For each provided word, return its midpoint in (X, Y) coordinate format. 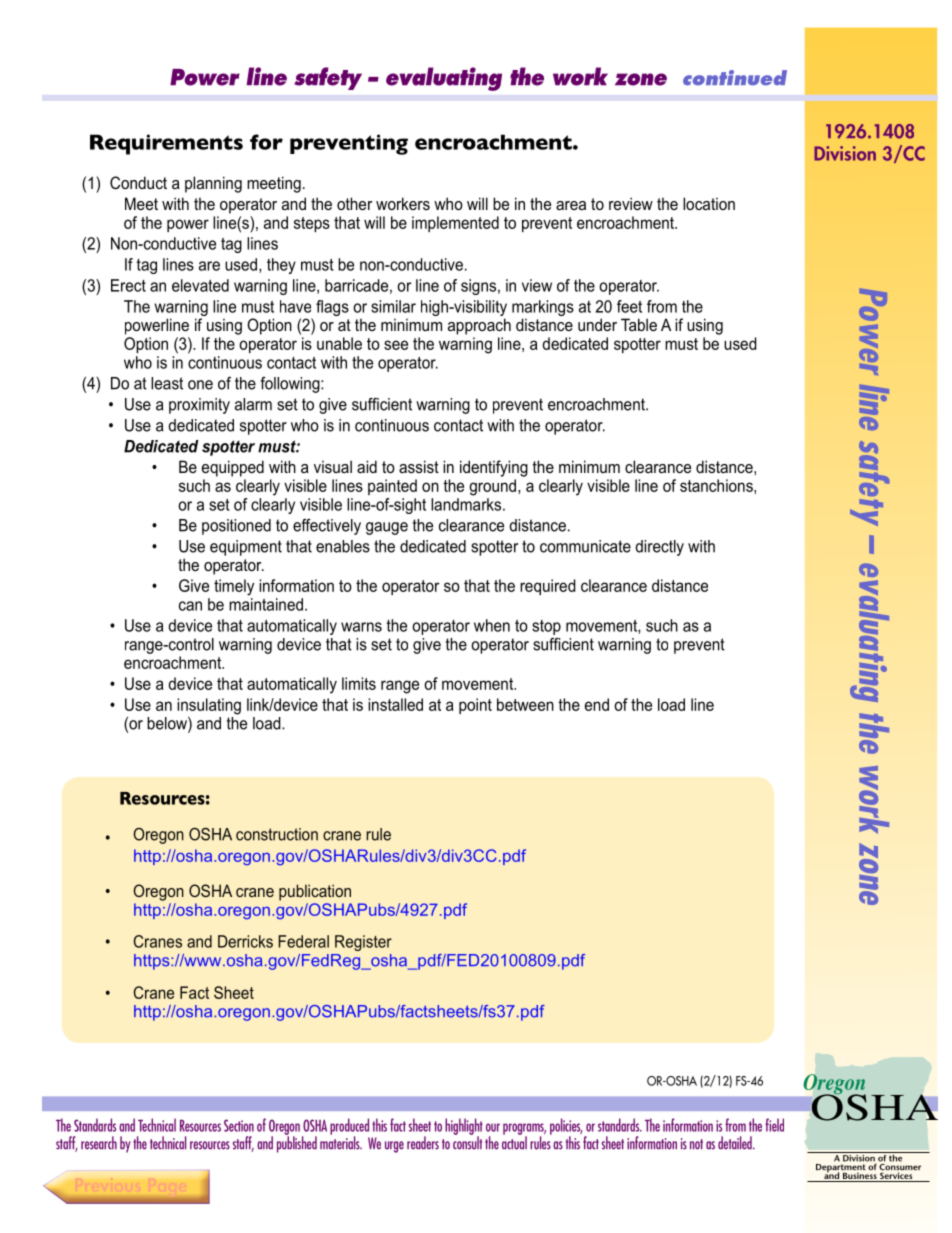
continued (735, 78)
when (492, 625)
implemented (455, 224)
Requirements (166, 144)
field (774, 1125)
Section (239, 1125)
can (190, 606)
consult (467, 1142)
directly (659, 548)
